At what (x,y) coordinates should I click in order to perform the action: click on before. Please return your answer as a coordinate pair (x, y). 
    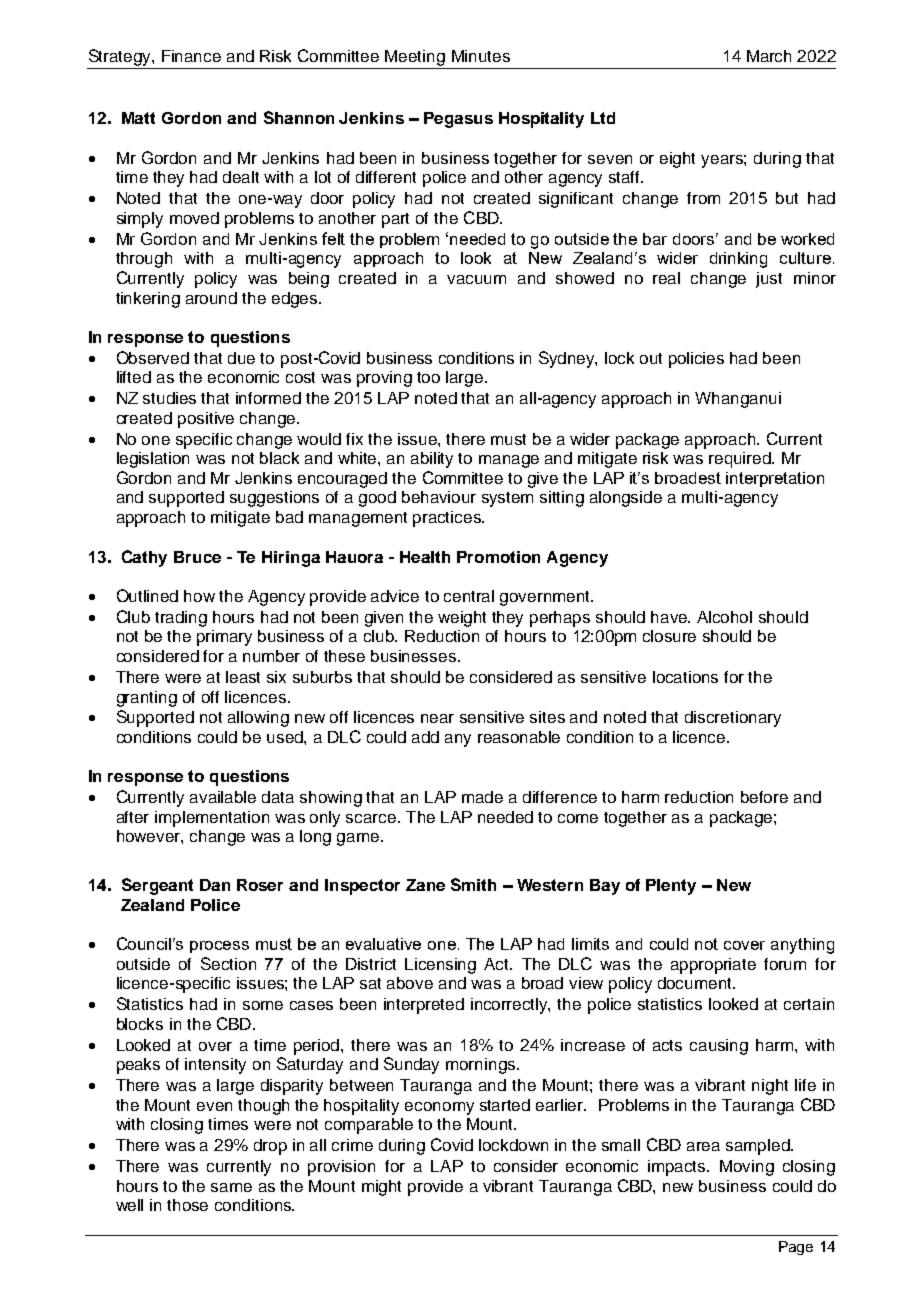
    Looking at the image, I should click on (764, 797).
